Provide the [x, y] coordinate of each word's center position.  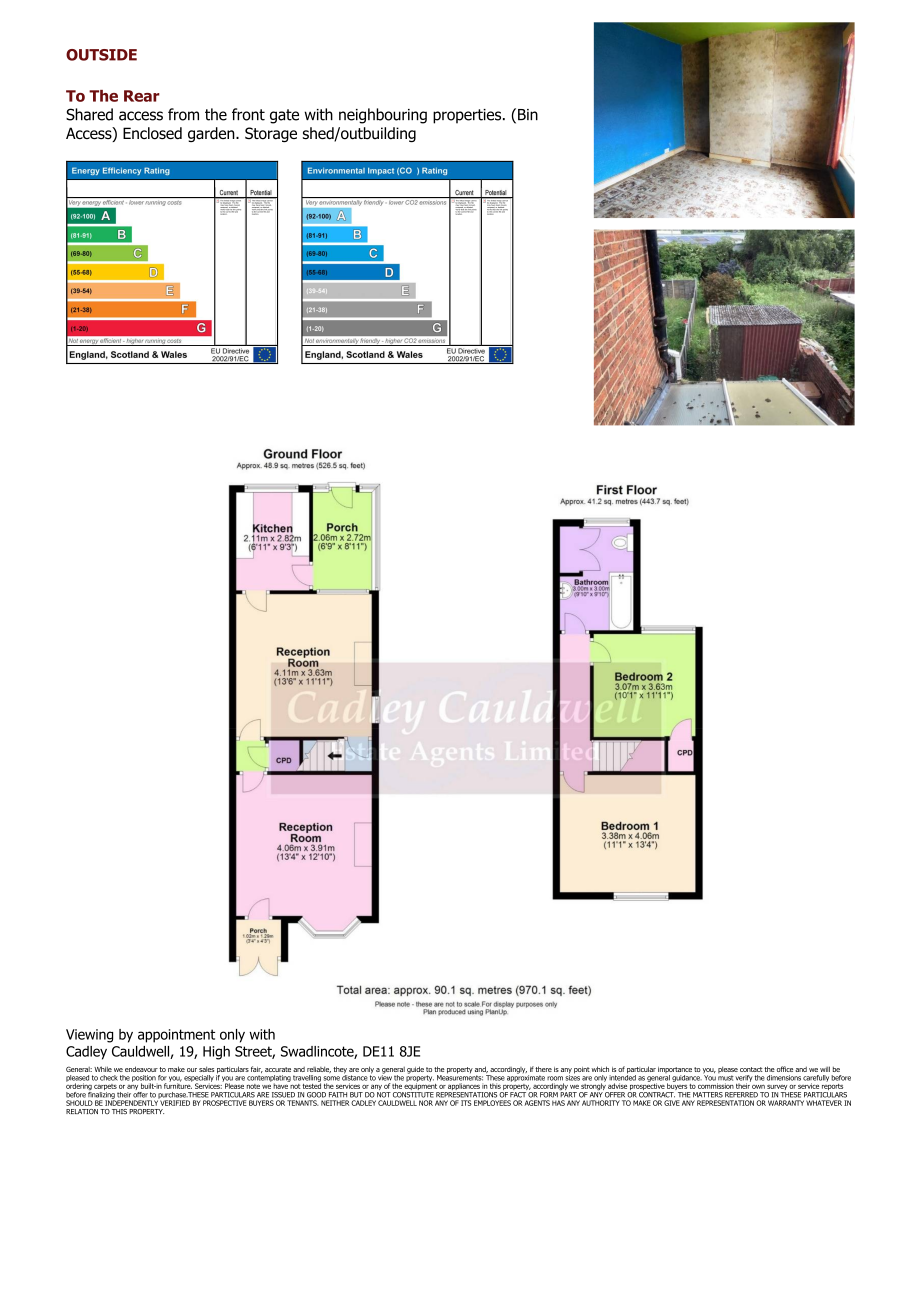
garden [212, 134]
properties [468, 116]
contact [751, 1069]
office [785, 1069]
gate [284, 116]
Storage [271, 134]
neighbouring [383, 116]
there [543, 1069]
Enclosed [152, 133]
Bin [528, 114]
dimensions [784, 1078]
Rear [142, 96]
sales [206, 1069]
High [216, 1053]
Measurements [460, 1077]
